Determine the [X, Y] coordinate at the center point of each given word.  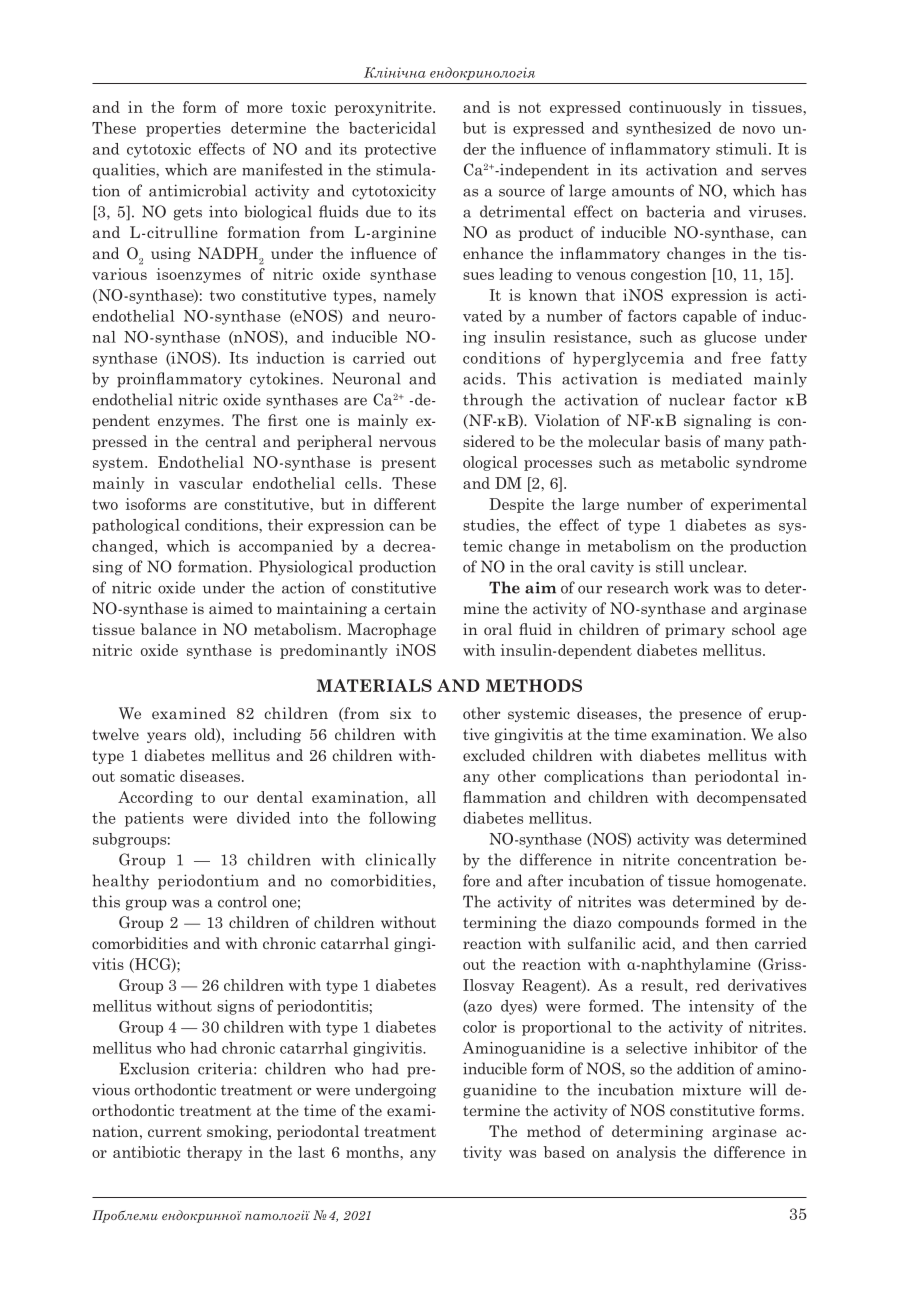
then [732, 943]
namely [409, 296]
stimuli [743, 149]
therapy [214, 1153]
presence [710, 716]
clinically [400, 861]
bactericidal [392, 128]
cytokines [284, 380]
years [166, 737]
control [242, 901]
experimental [759, 505]
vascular [211, 483]
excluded [494, 755]
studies [490, 525]
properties [183, 129]
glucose [730, 338]
